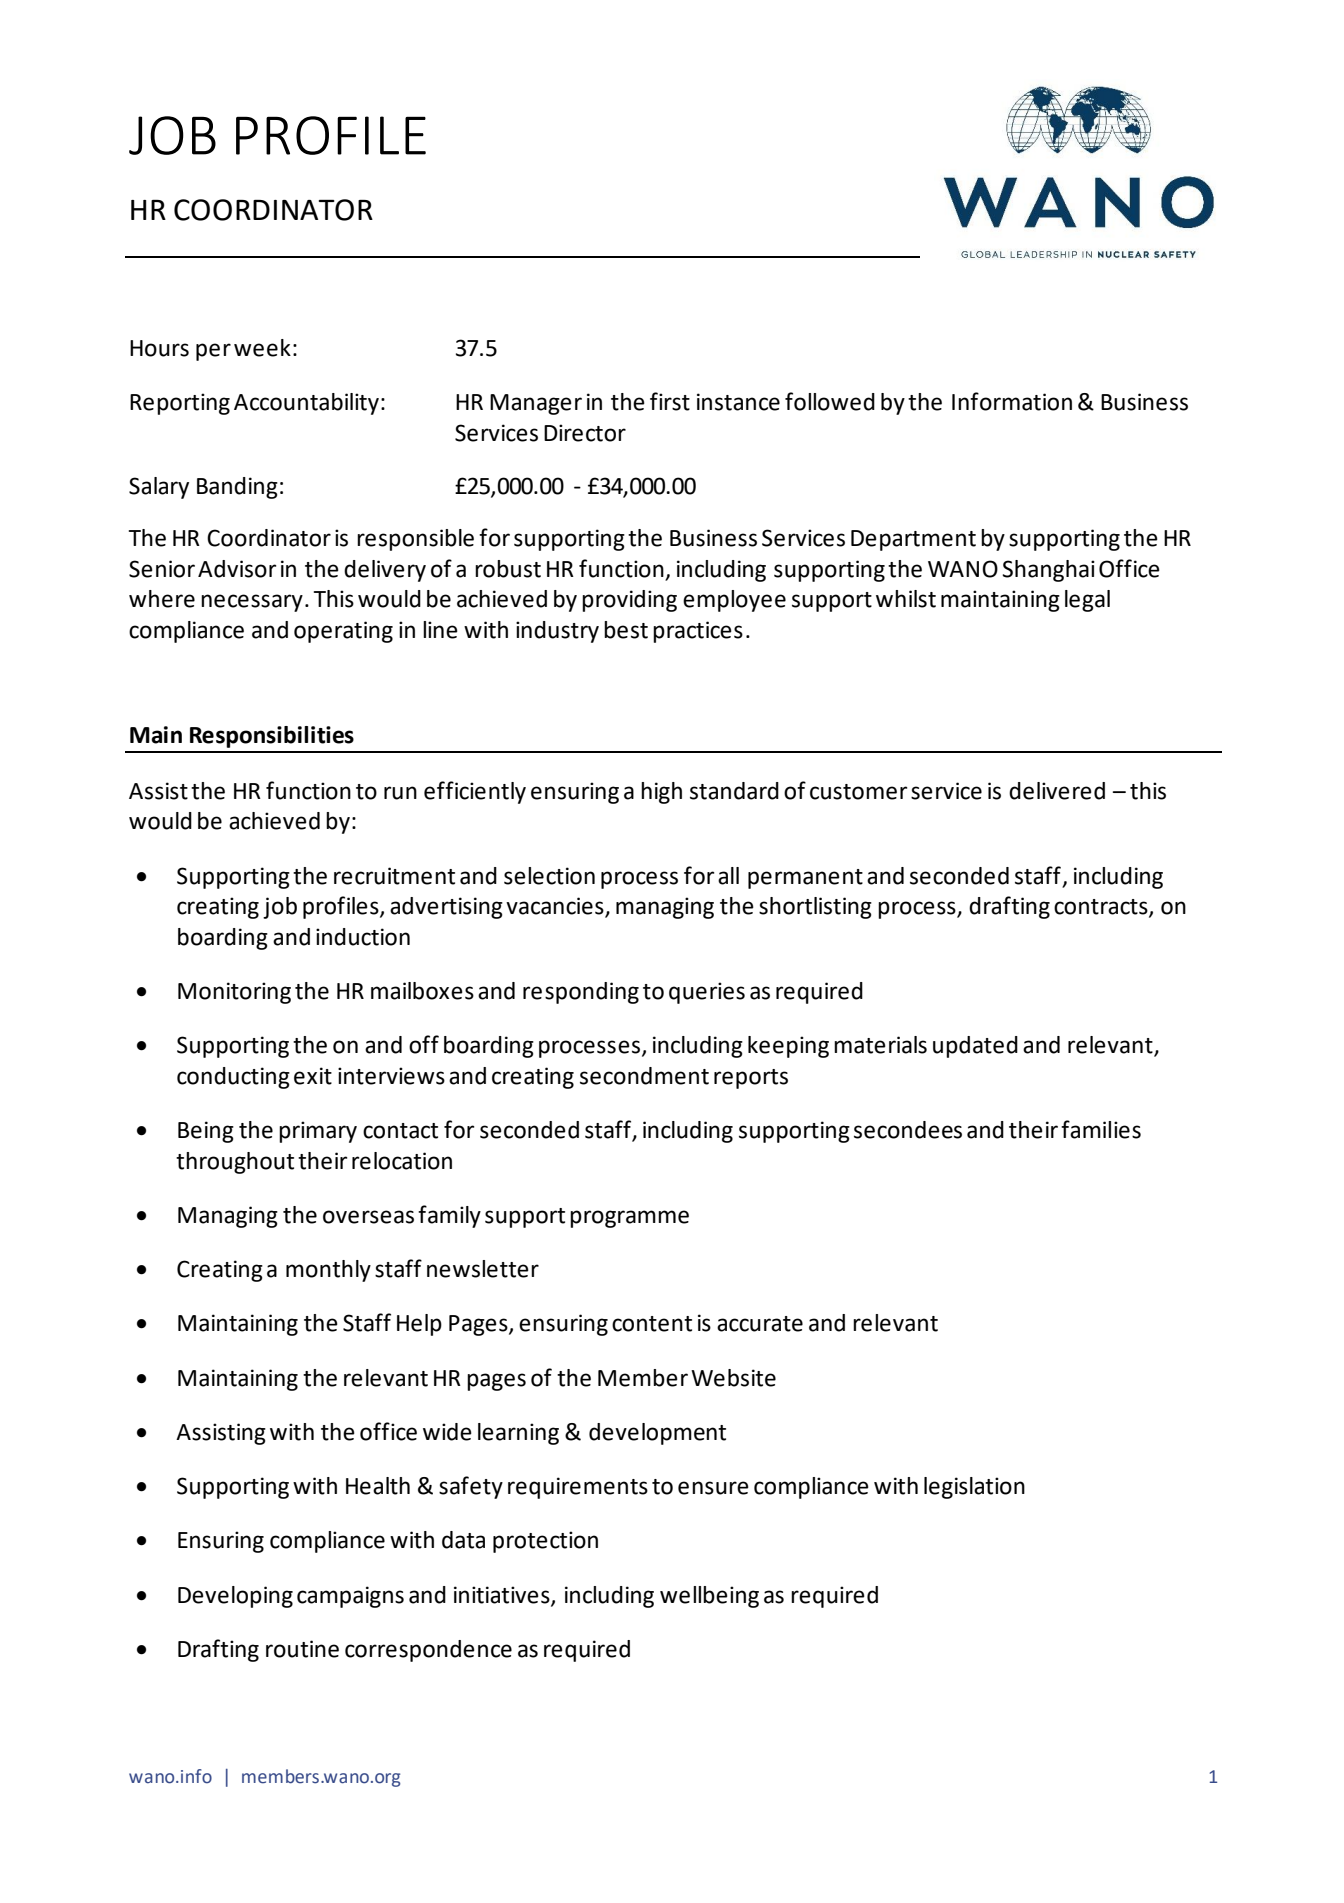 This page has width=1344, height=1903. I want to click on initiatives, so click(503, 1595).
